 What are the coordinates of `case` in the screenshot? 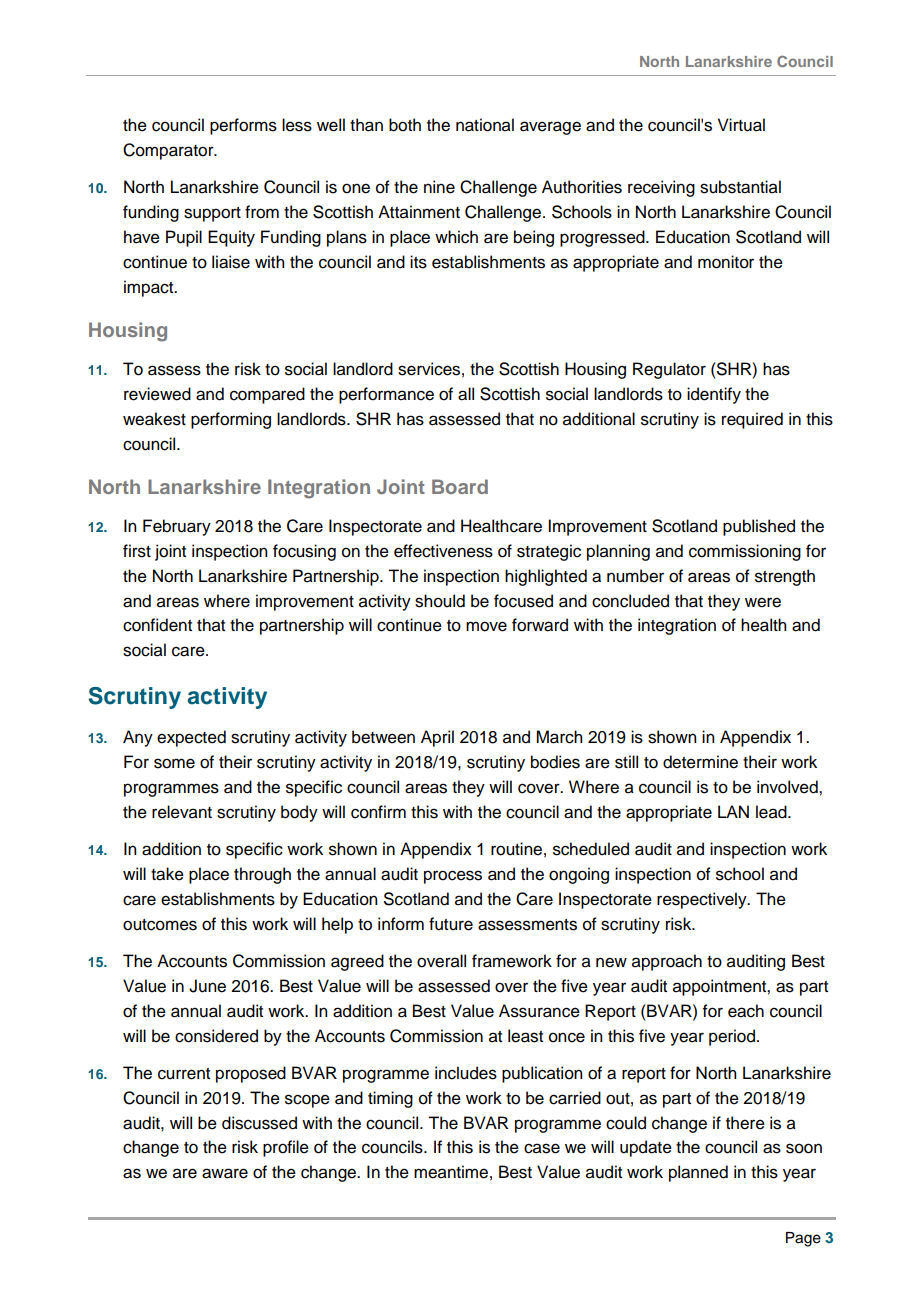 It's located at (542, 1148).
